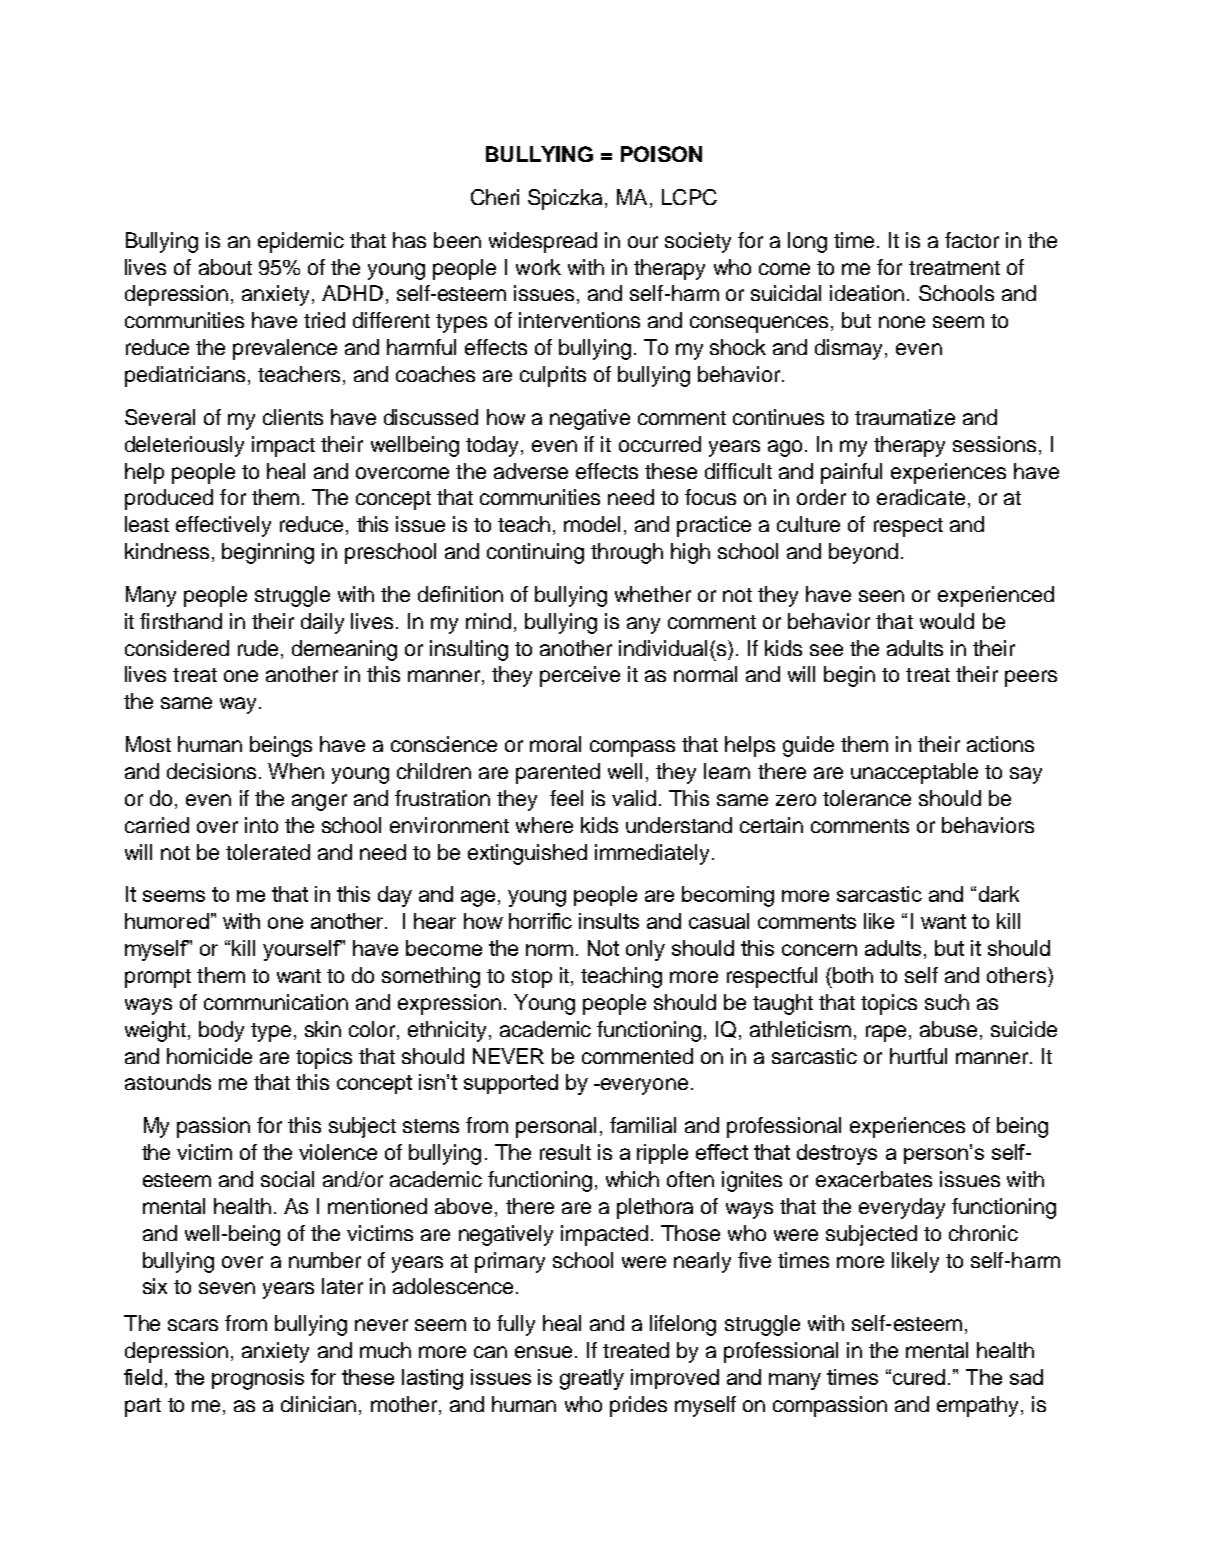 The height and width of the screenshot is (1560, 1205). I want to click on dark, so click(999, 894).
